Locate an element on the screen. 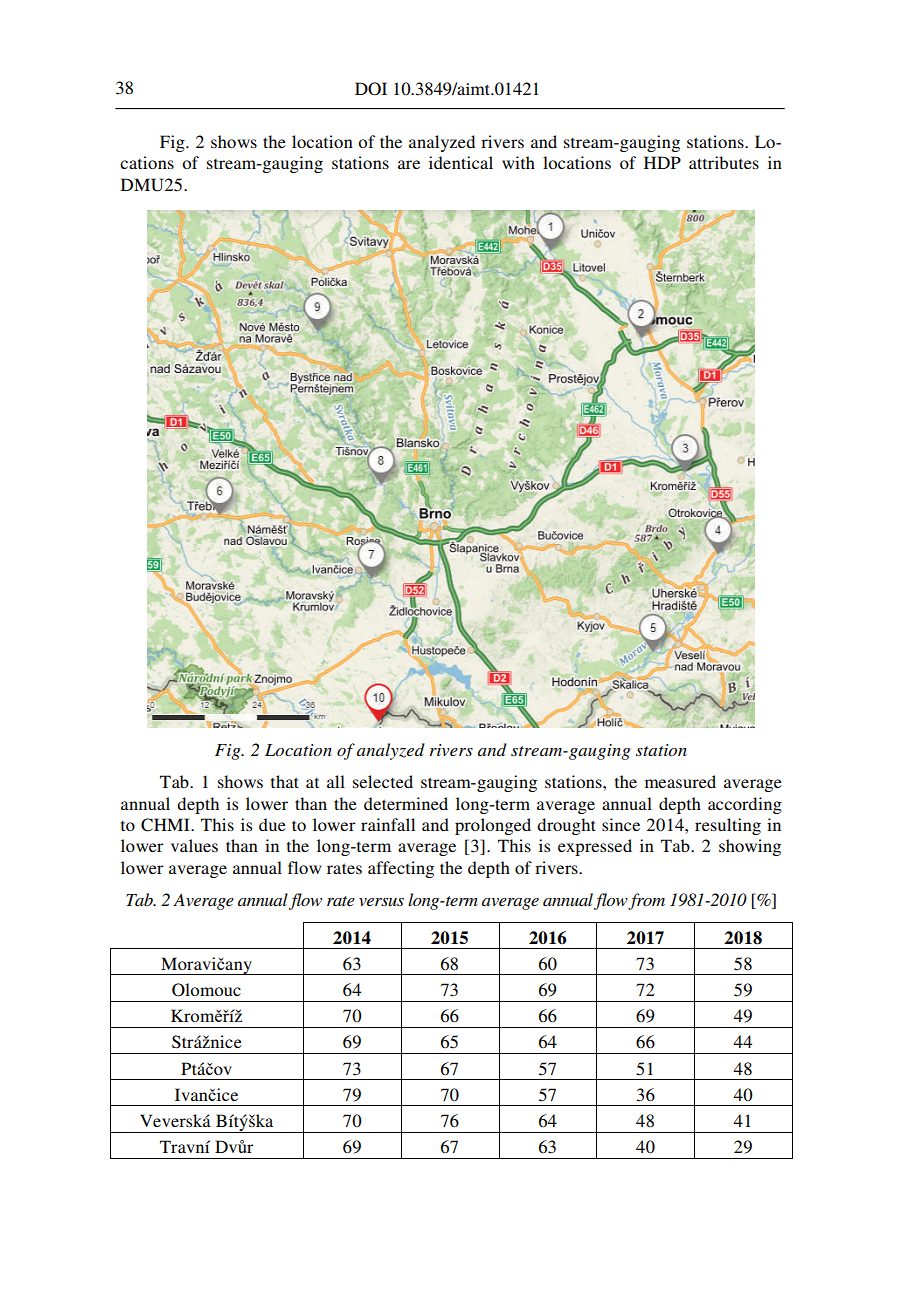  attributes is located at coordinates (724, 162).
